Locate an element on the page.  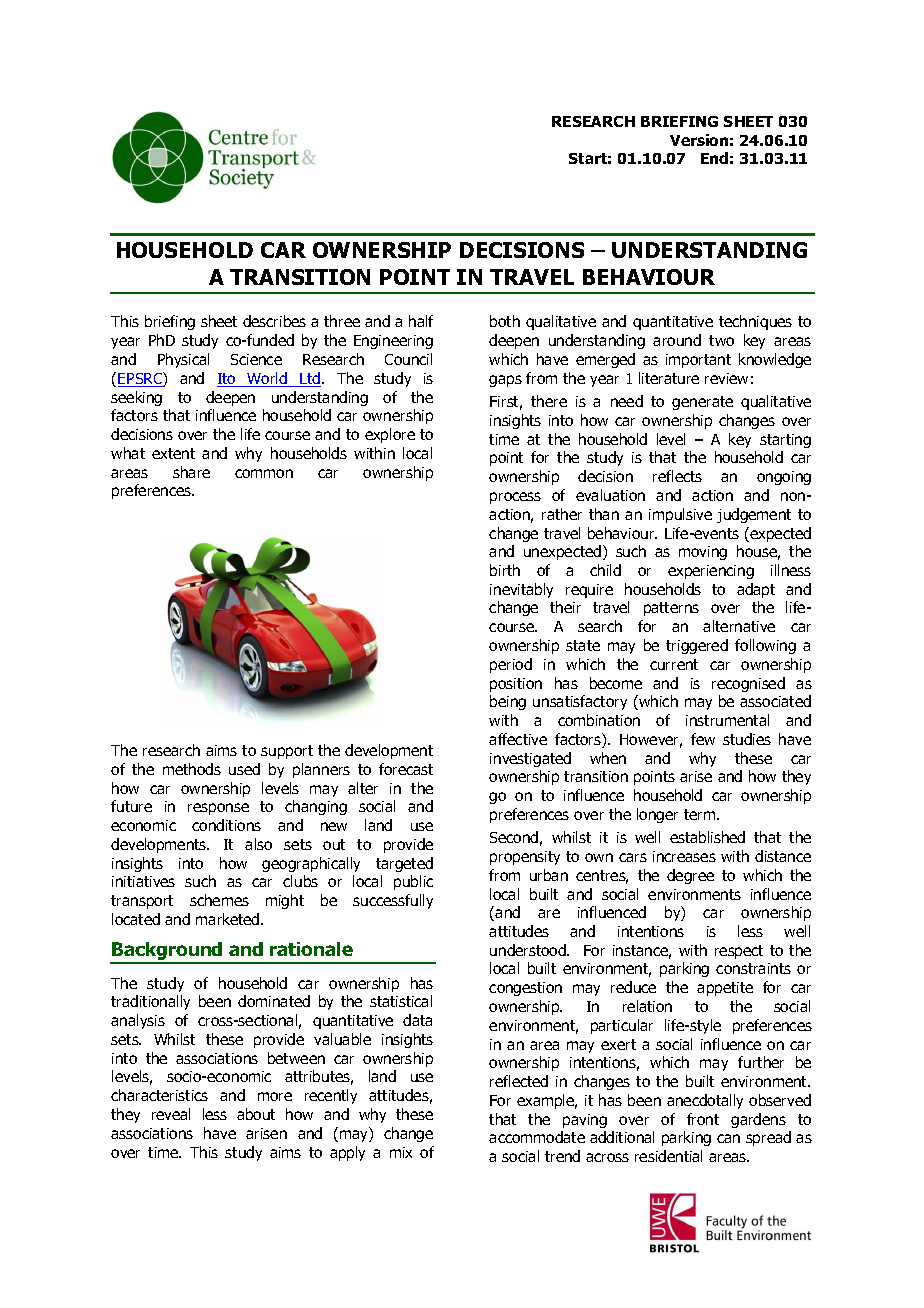
share is located at coordinates (191, 472).
